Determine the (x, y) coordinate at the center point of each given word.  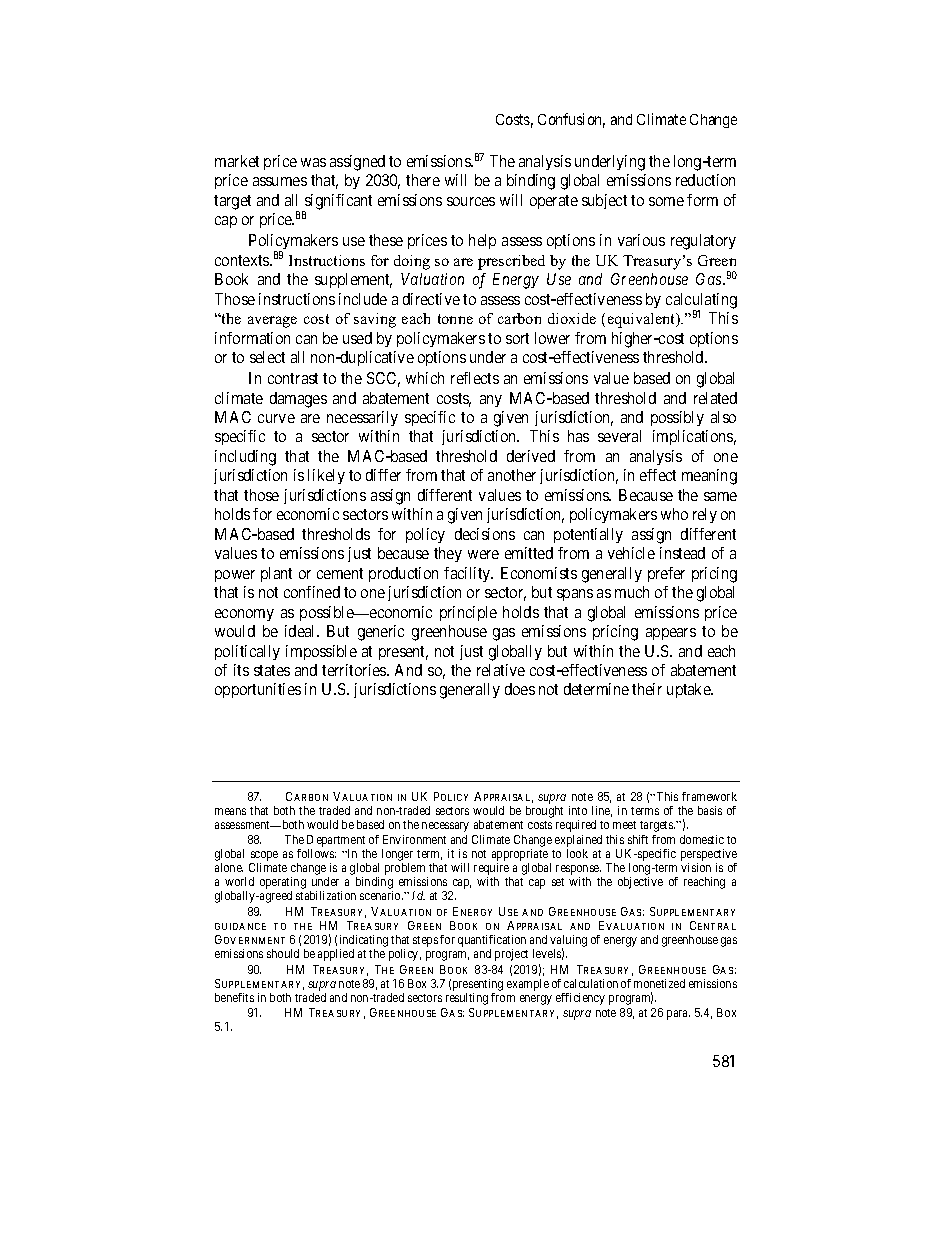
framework (709, 796)
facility (468, 574)
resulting (467, 999)
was (313, 162)
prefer (666, 574)
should (283, 953)
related (715, 398)
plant (276, 574)
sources (471, 201)
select (267, 357)
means (230, 811)
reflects (475, 378)
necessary (445, 827)
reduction (705, 180)
